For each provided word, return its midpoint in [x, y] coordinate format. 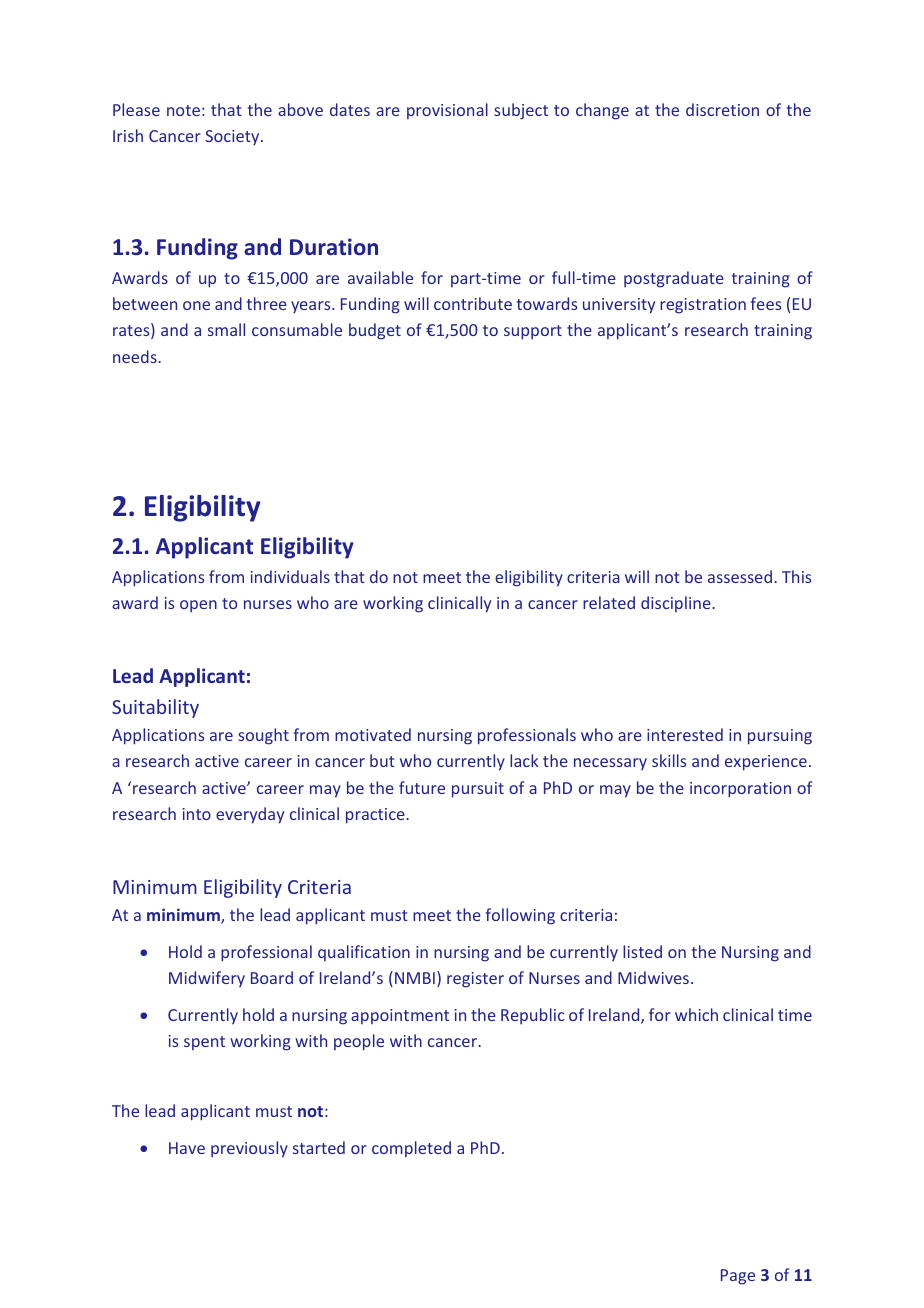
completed [411, 1149]
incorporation [740, 790]
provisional [447, 111]
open [198, 606]
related [609, 602]
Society [233, 137]
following [520, 916]
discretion [722, 109]
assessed [740, 576]
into [197, 814]
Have [187, 1148]
